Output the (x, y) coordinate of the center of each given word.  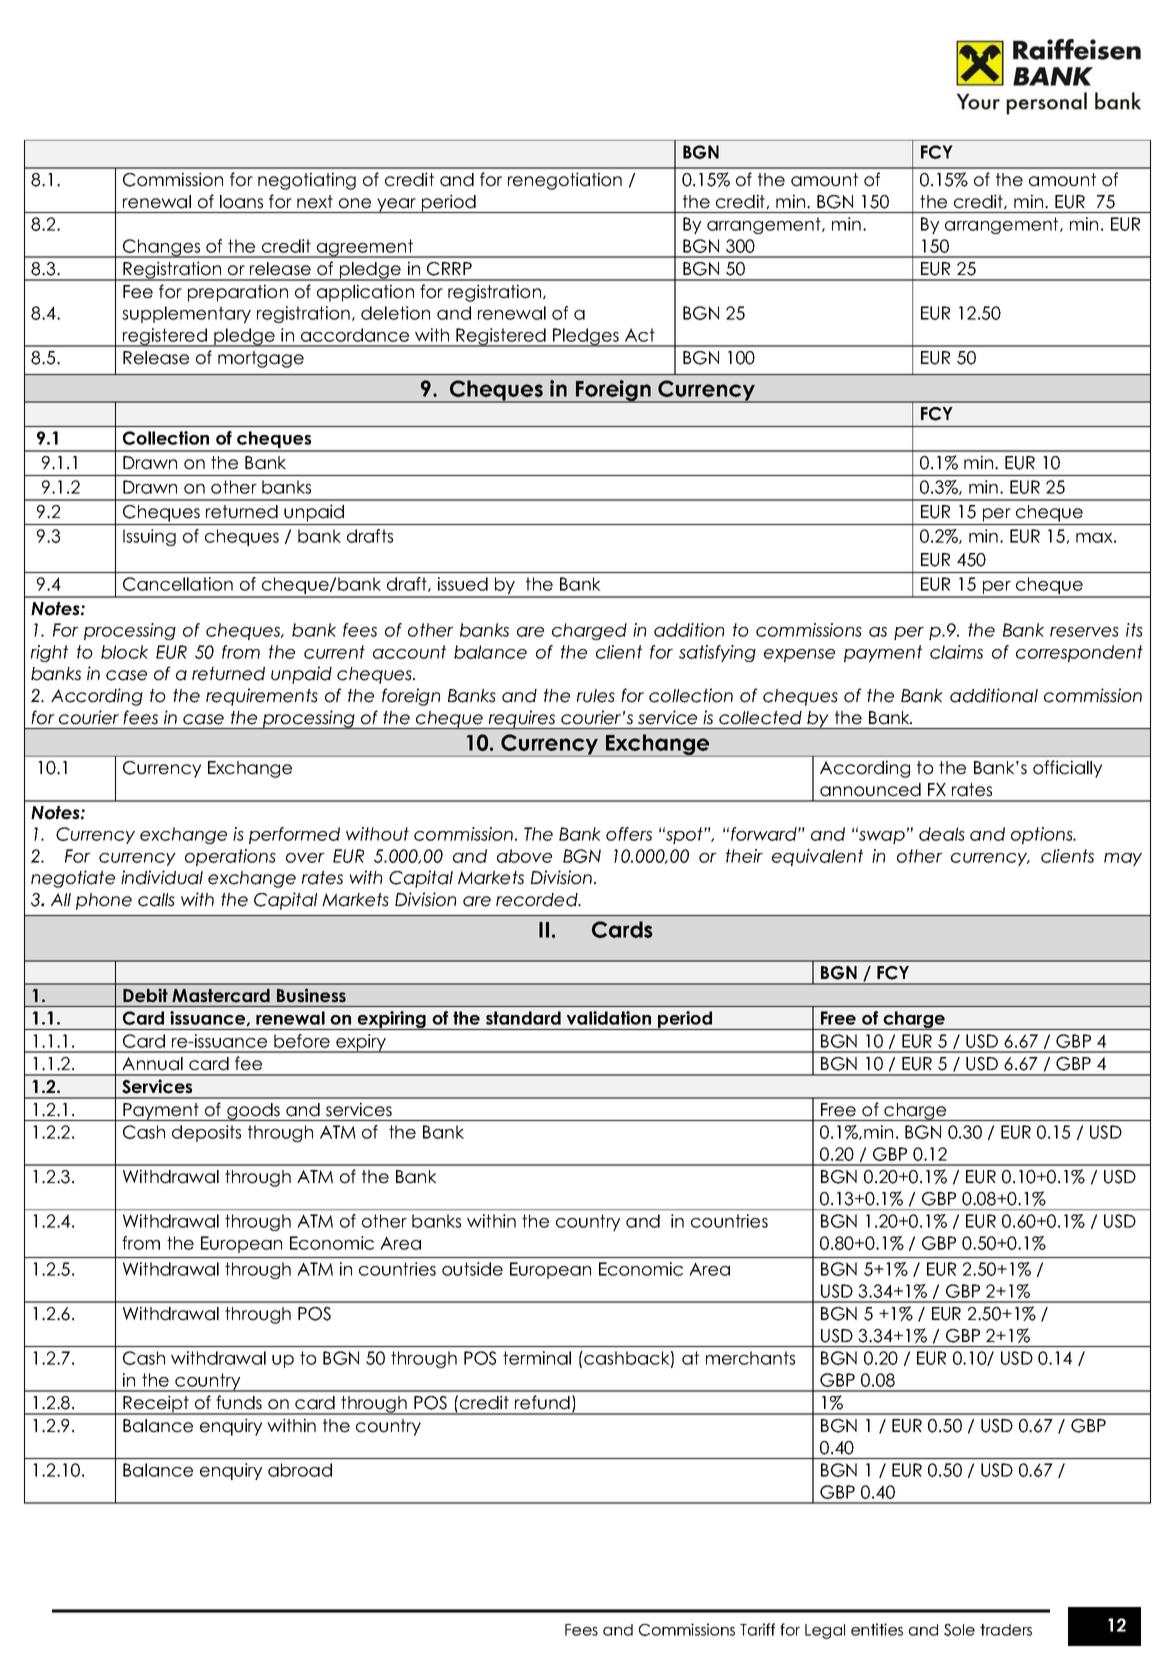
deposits (206, 1133)
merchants (750, 1358)
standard (523, 1018)
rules (596, 696)
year (396, 205)
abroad (300, 1470)
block (124, 652)
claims (956, 652)
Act (640, 335)
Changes (162, 248)
